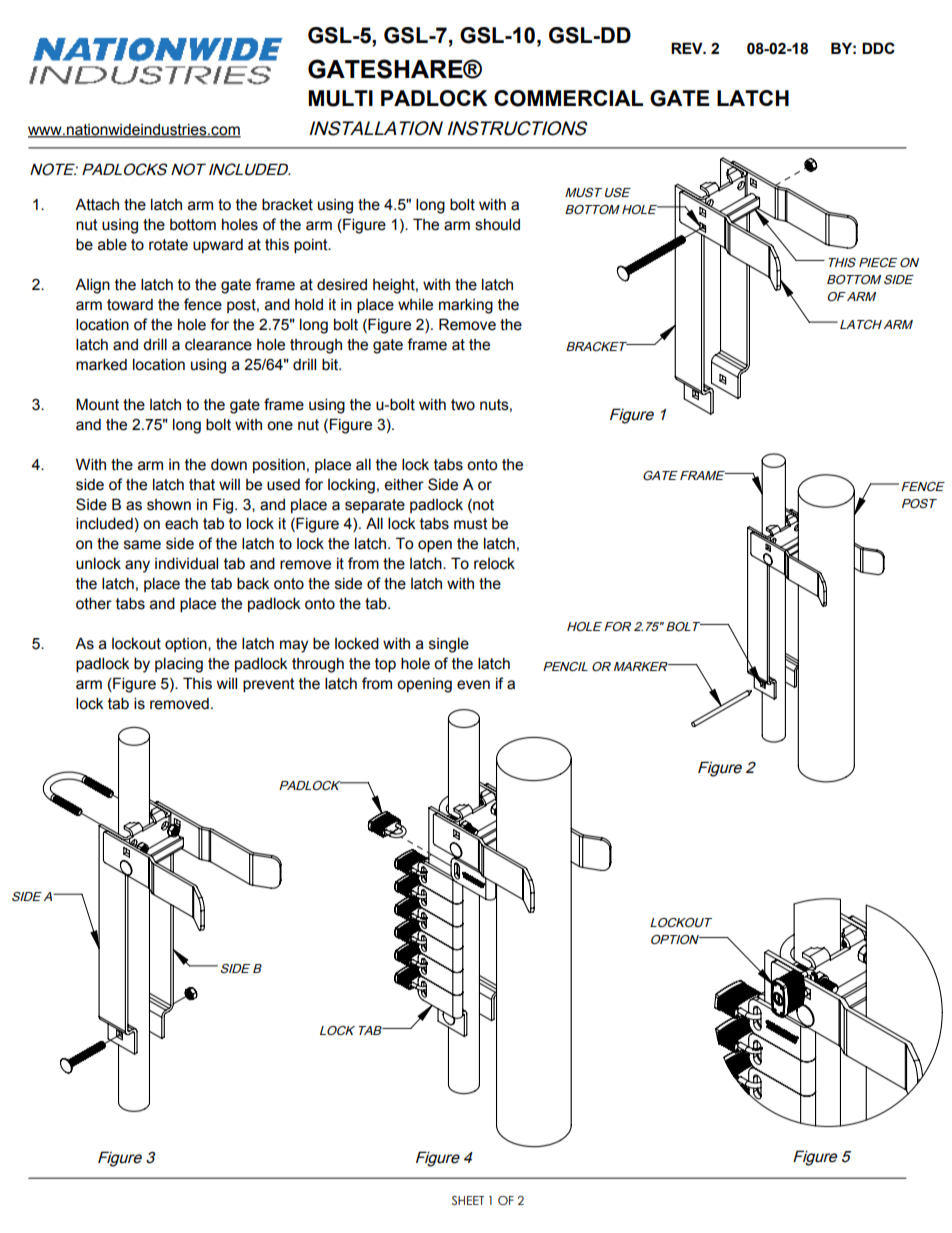 Image resolution: width=952 pixels, height=1233 pixels. Describe the element at coordinates (253, 583) in the document. I see `back` at that location.
